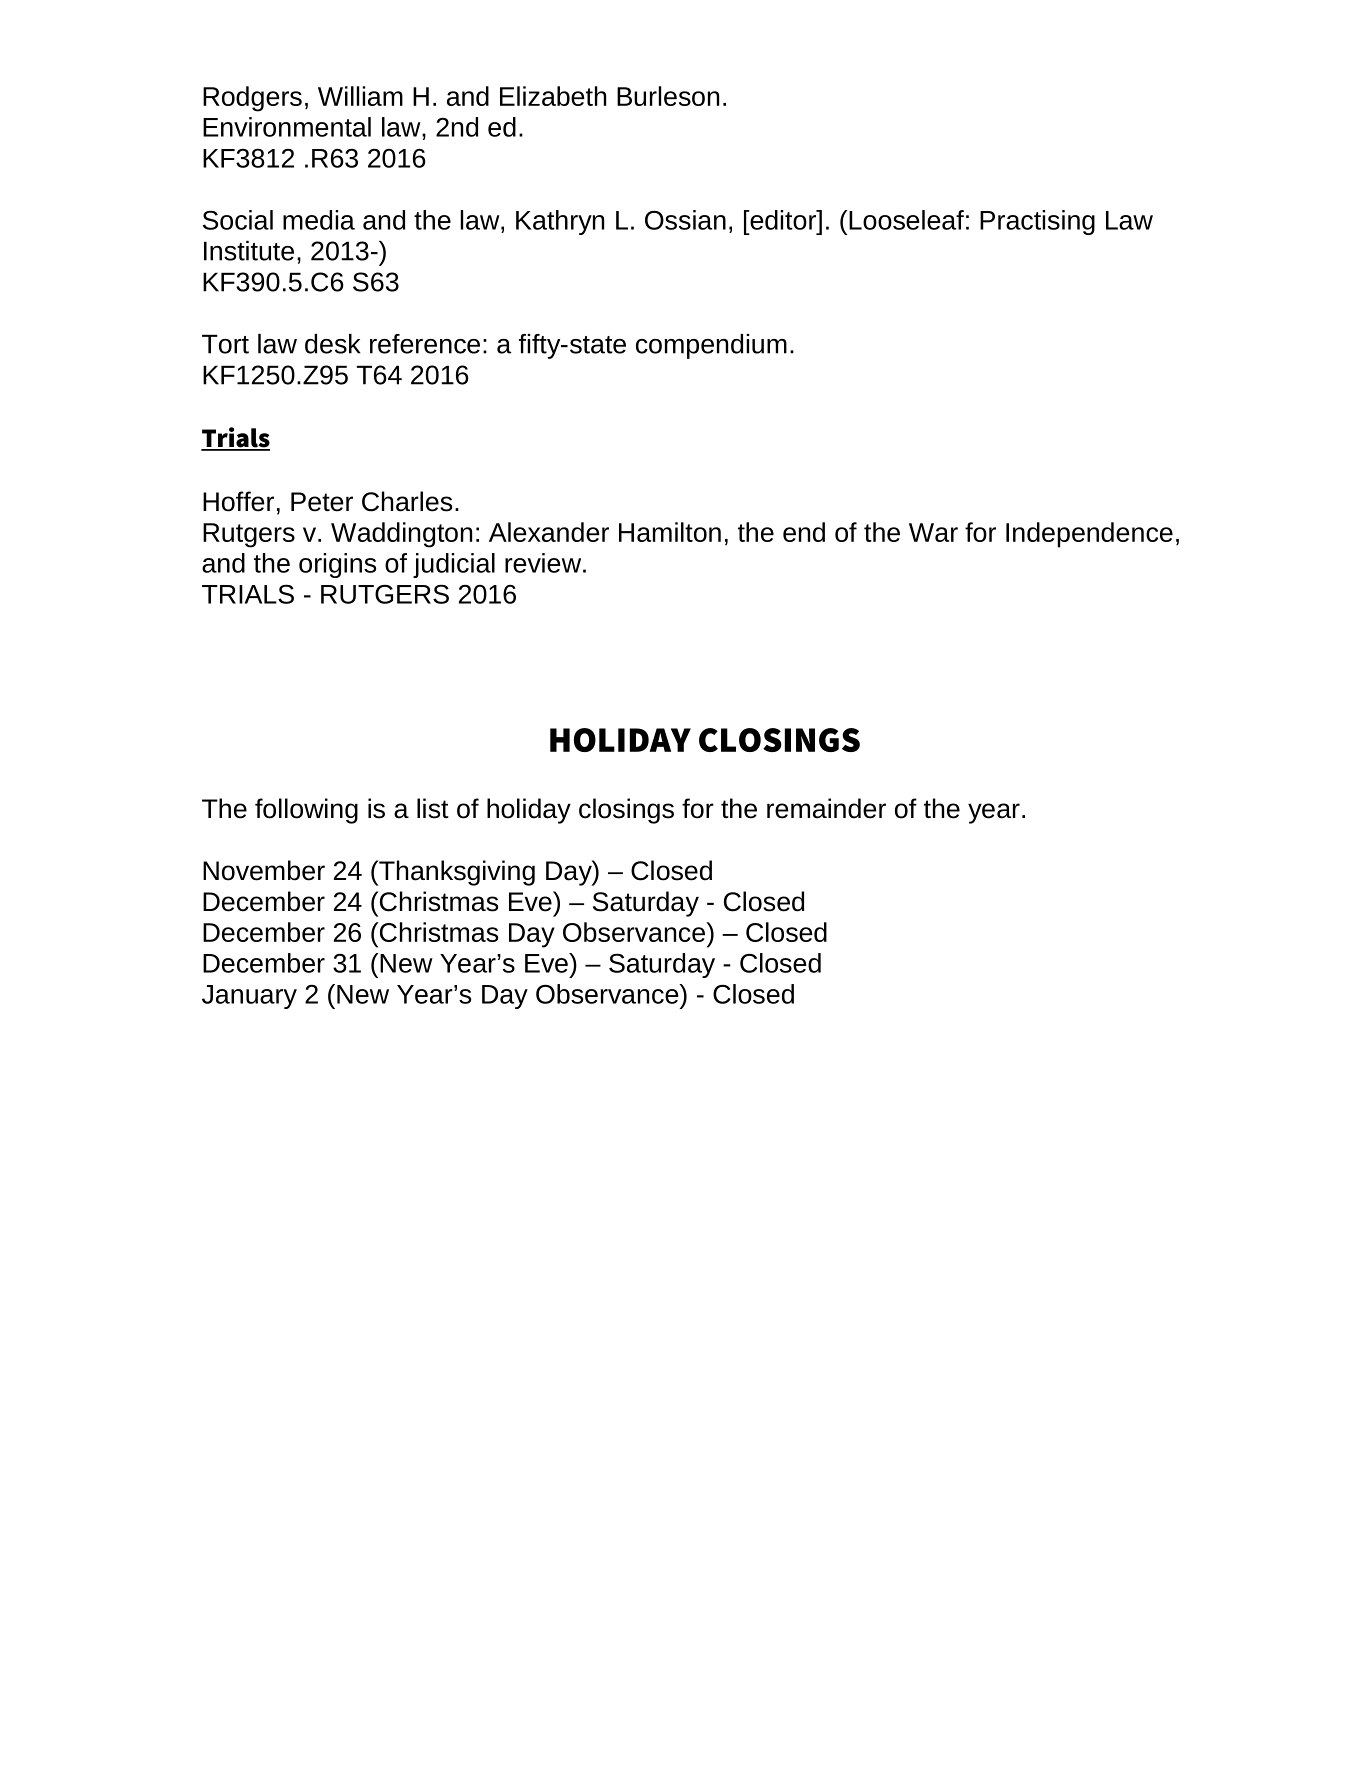 The height and width of the document is (1770, 1368). I want to click on Environmental, so click(287, 127).
